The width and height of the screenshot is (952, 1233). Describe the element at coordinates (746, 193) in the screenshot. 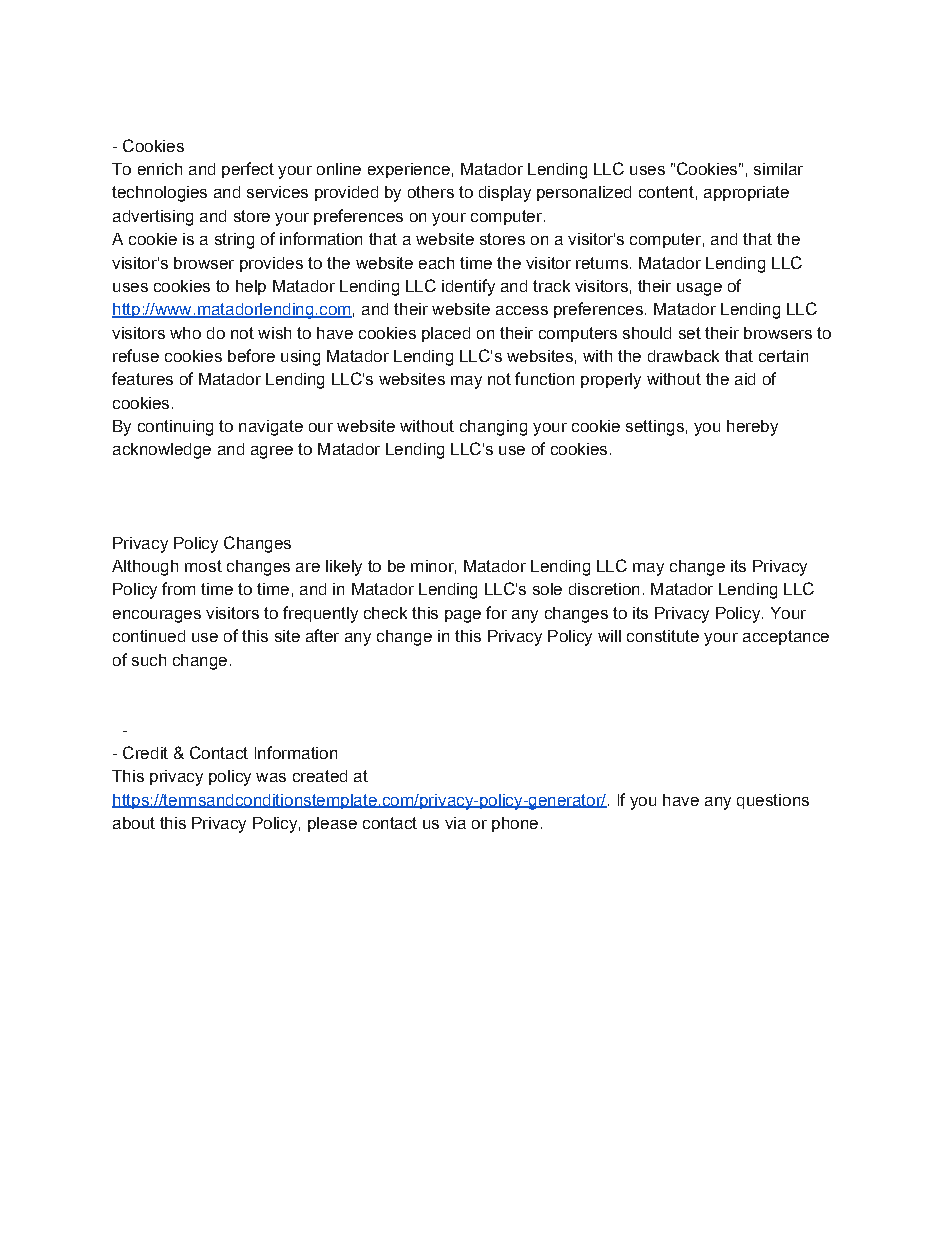

I see `appropriate` at that location.
